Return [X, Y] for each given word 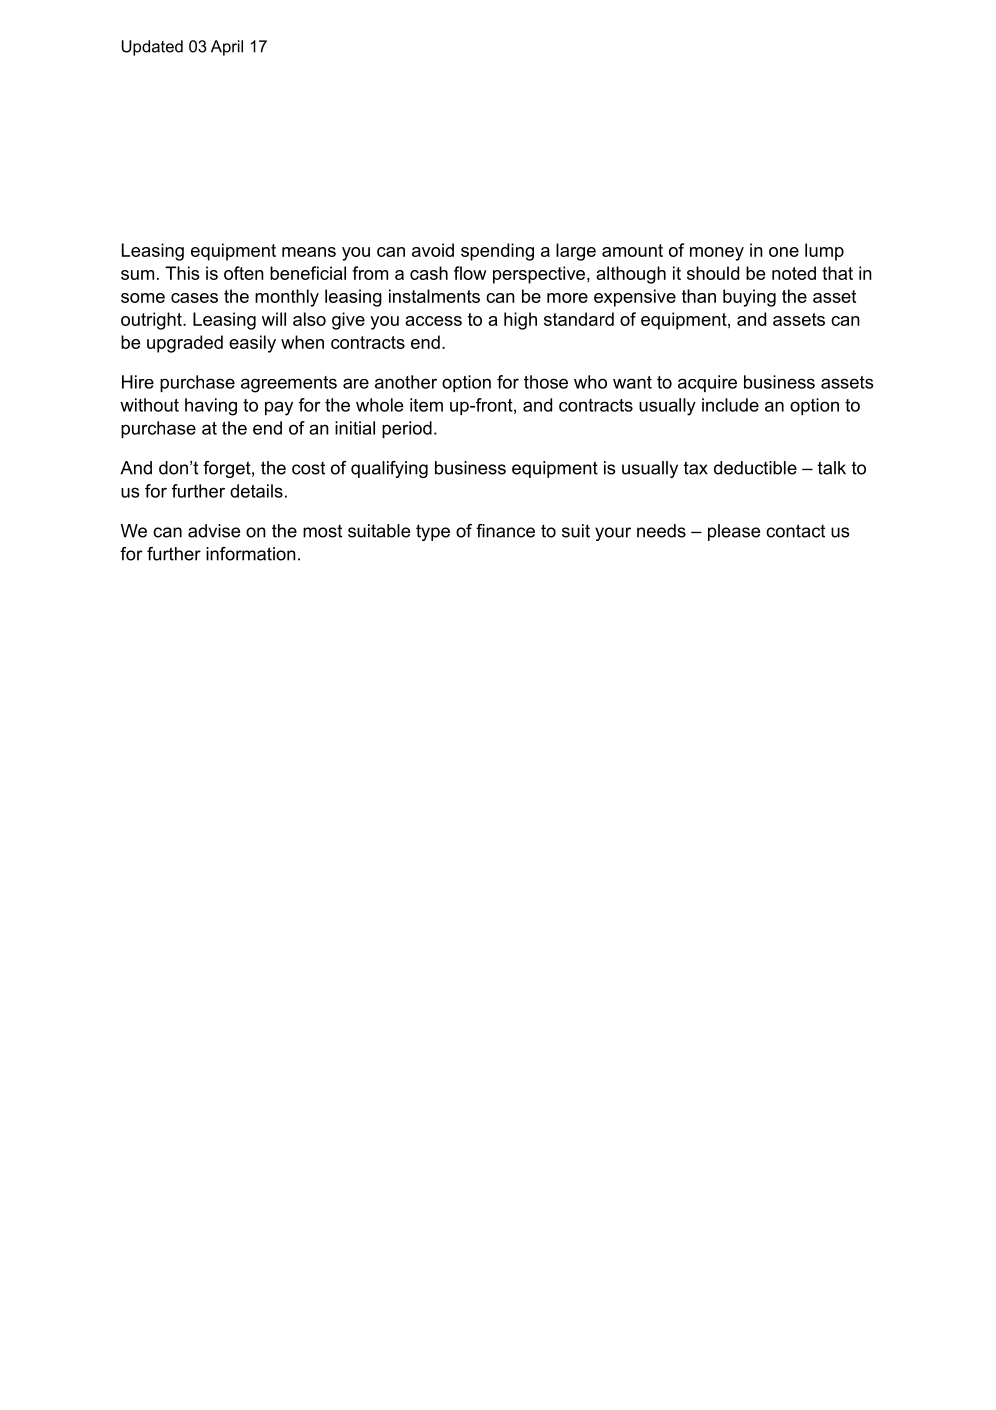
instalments [434, 296]
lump [824, 252]
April [227, 48]
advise [214, 531]
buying [749, 298]
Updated [152, 48]
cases [194, 298]
